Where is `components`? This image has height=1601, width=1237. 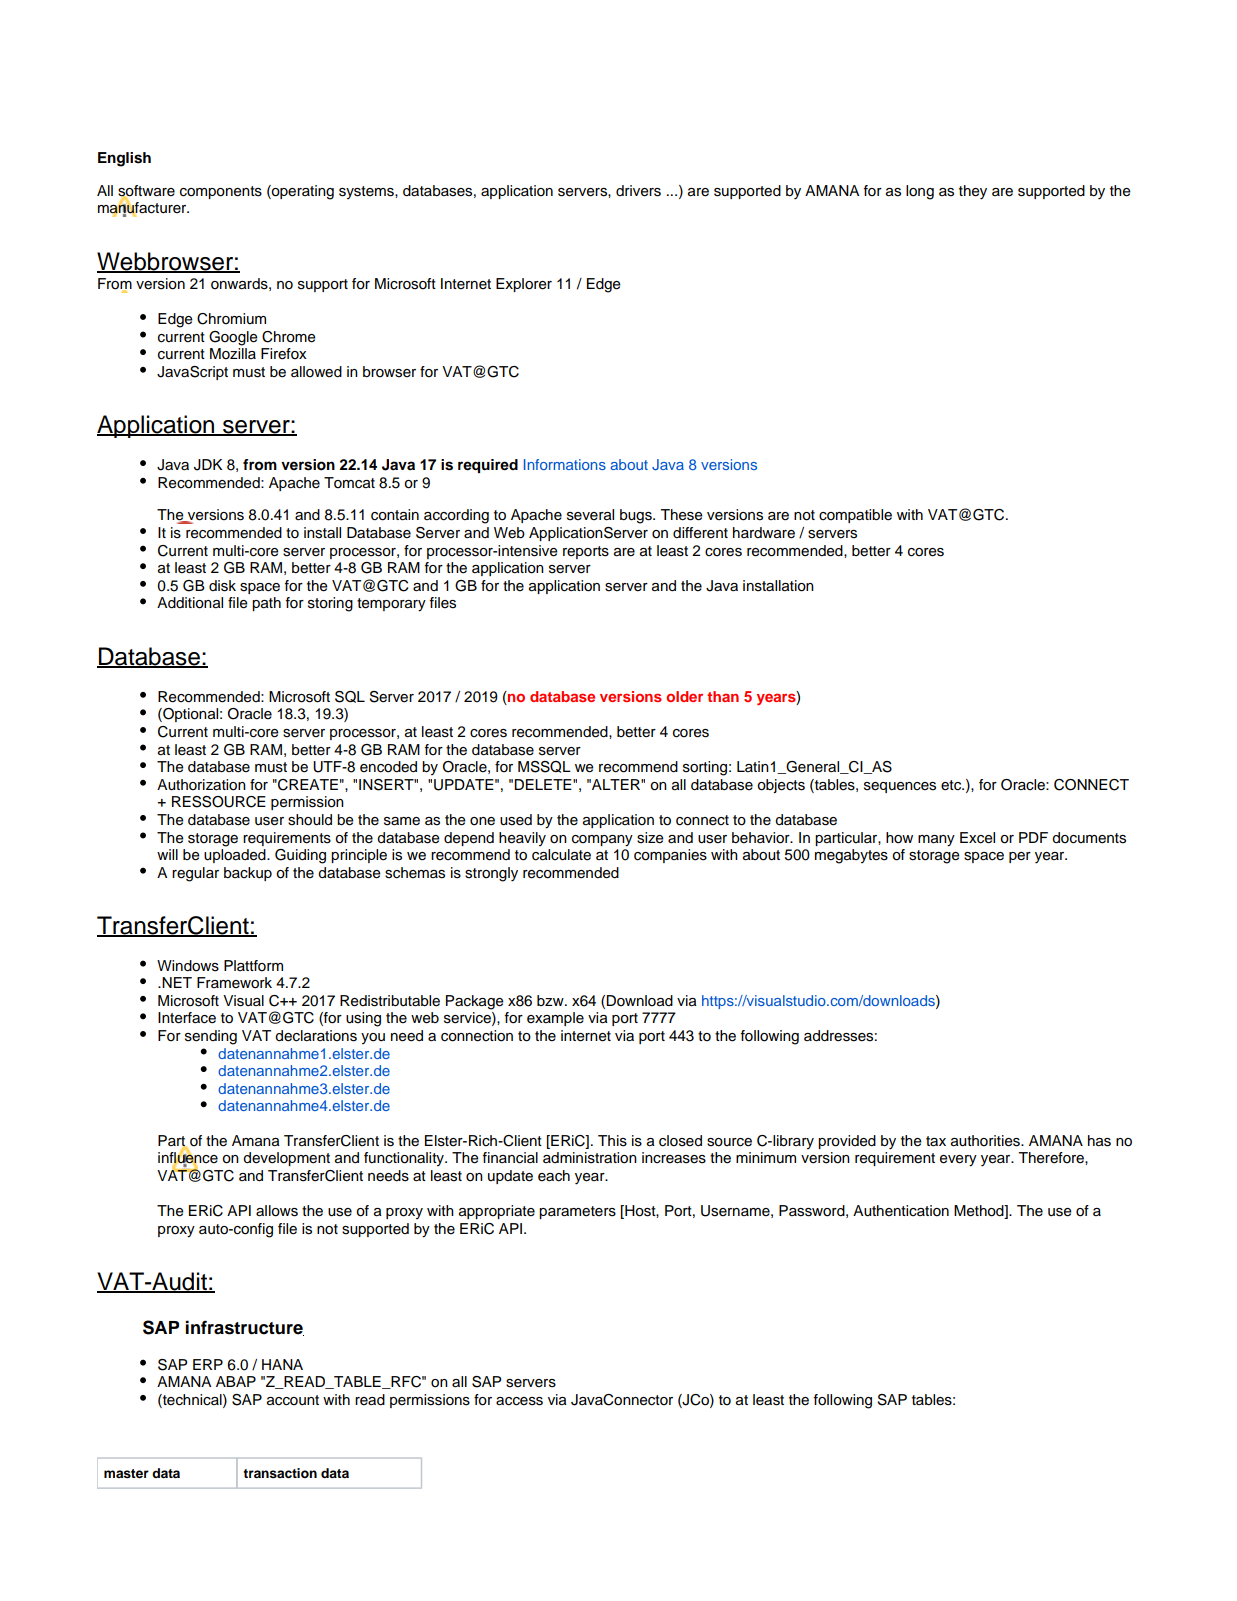 components is located at coordinates (221, 192).
